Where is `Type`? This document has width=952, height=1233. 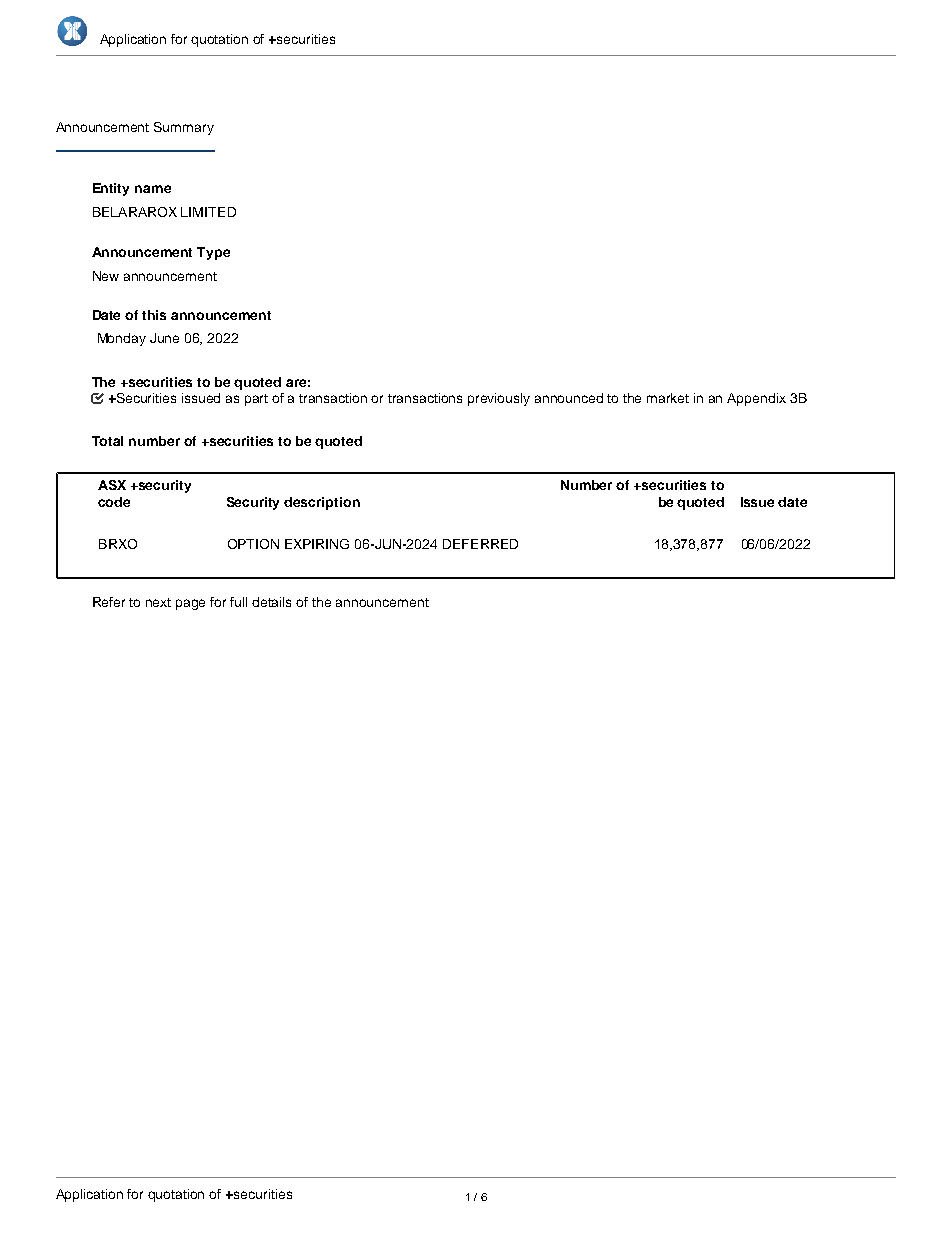 Type is located at coordinates (213, 253).
